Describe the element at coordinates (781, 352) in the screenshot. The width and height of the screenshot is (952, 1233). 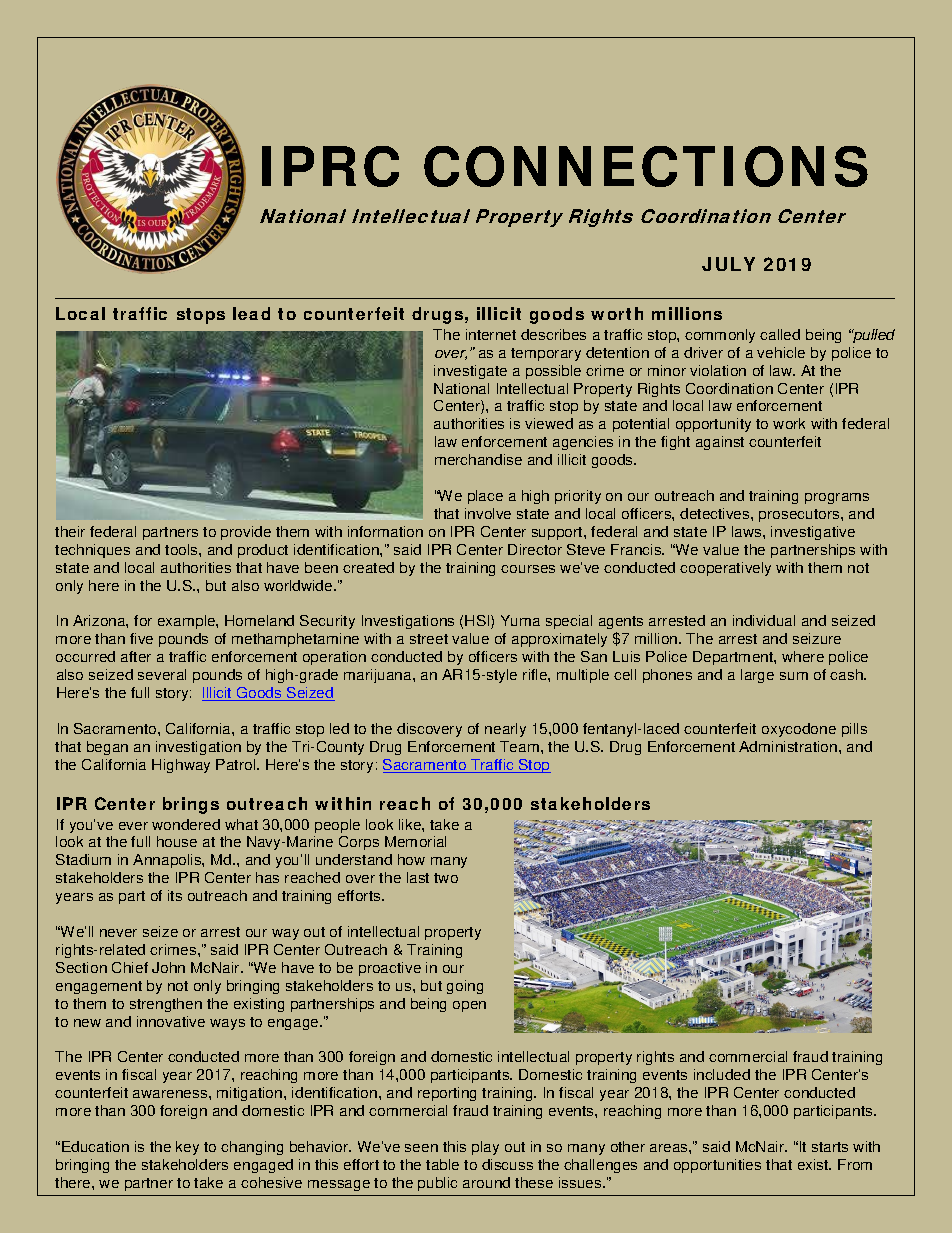
I see `vehicle` at that location.
